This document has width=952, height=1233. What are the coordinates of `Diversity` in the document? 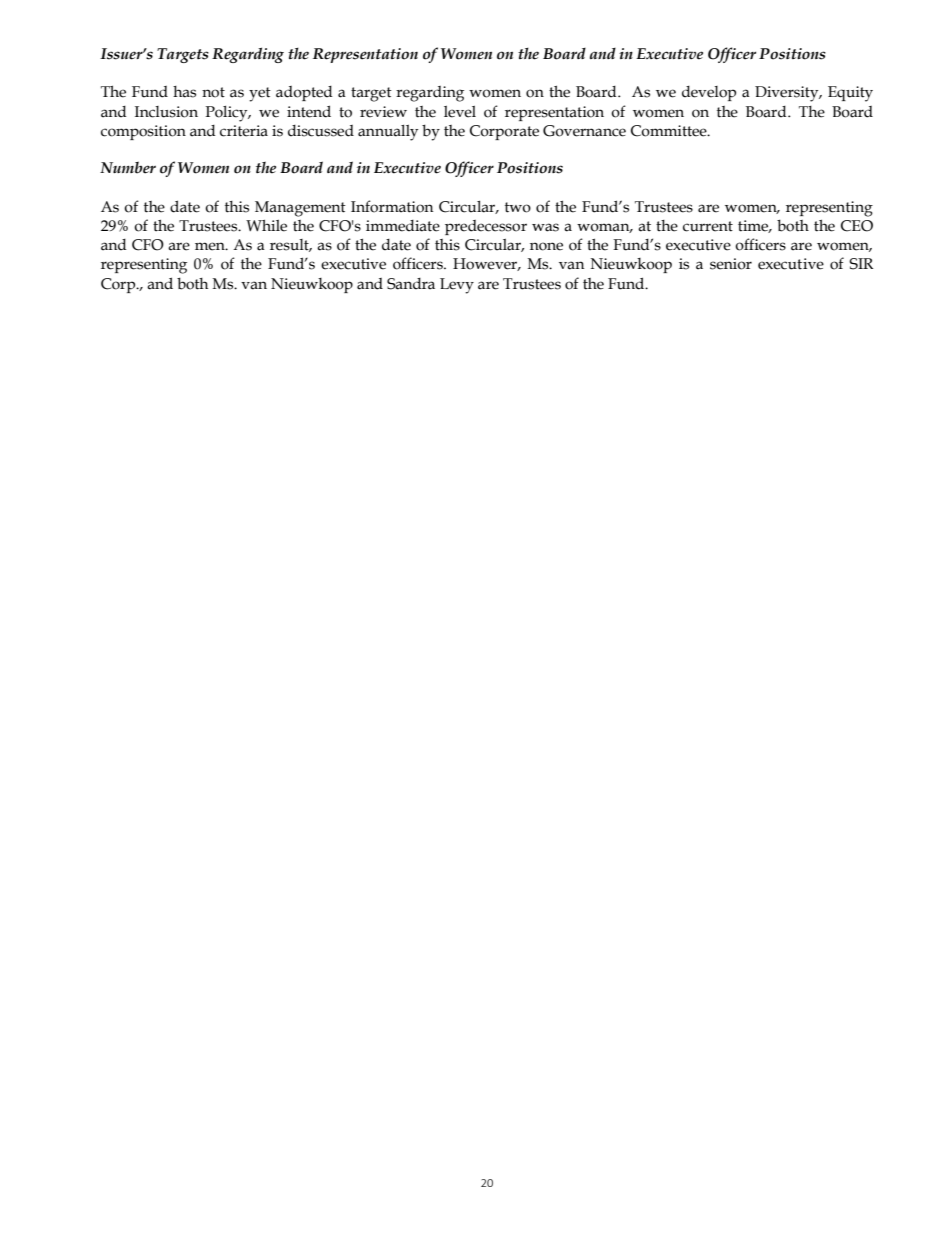 It's located at (788, 94).
